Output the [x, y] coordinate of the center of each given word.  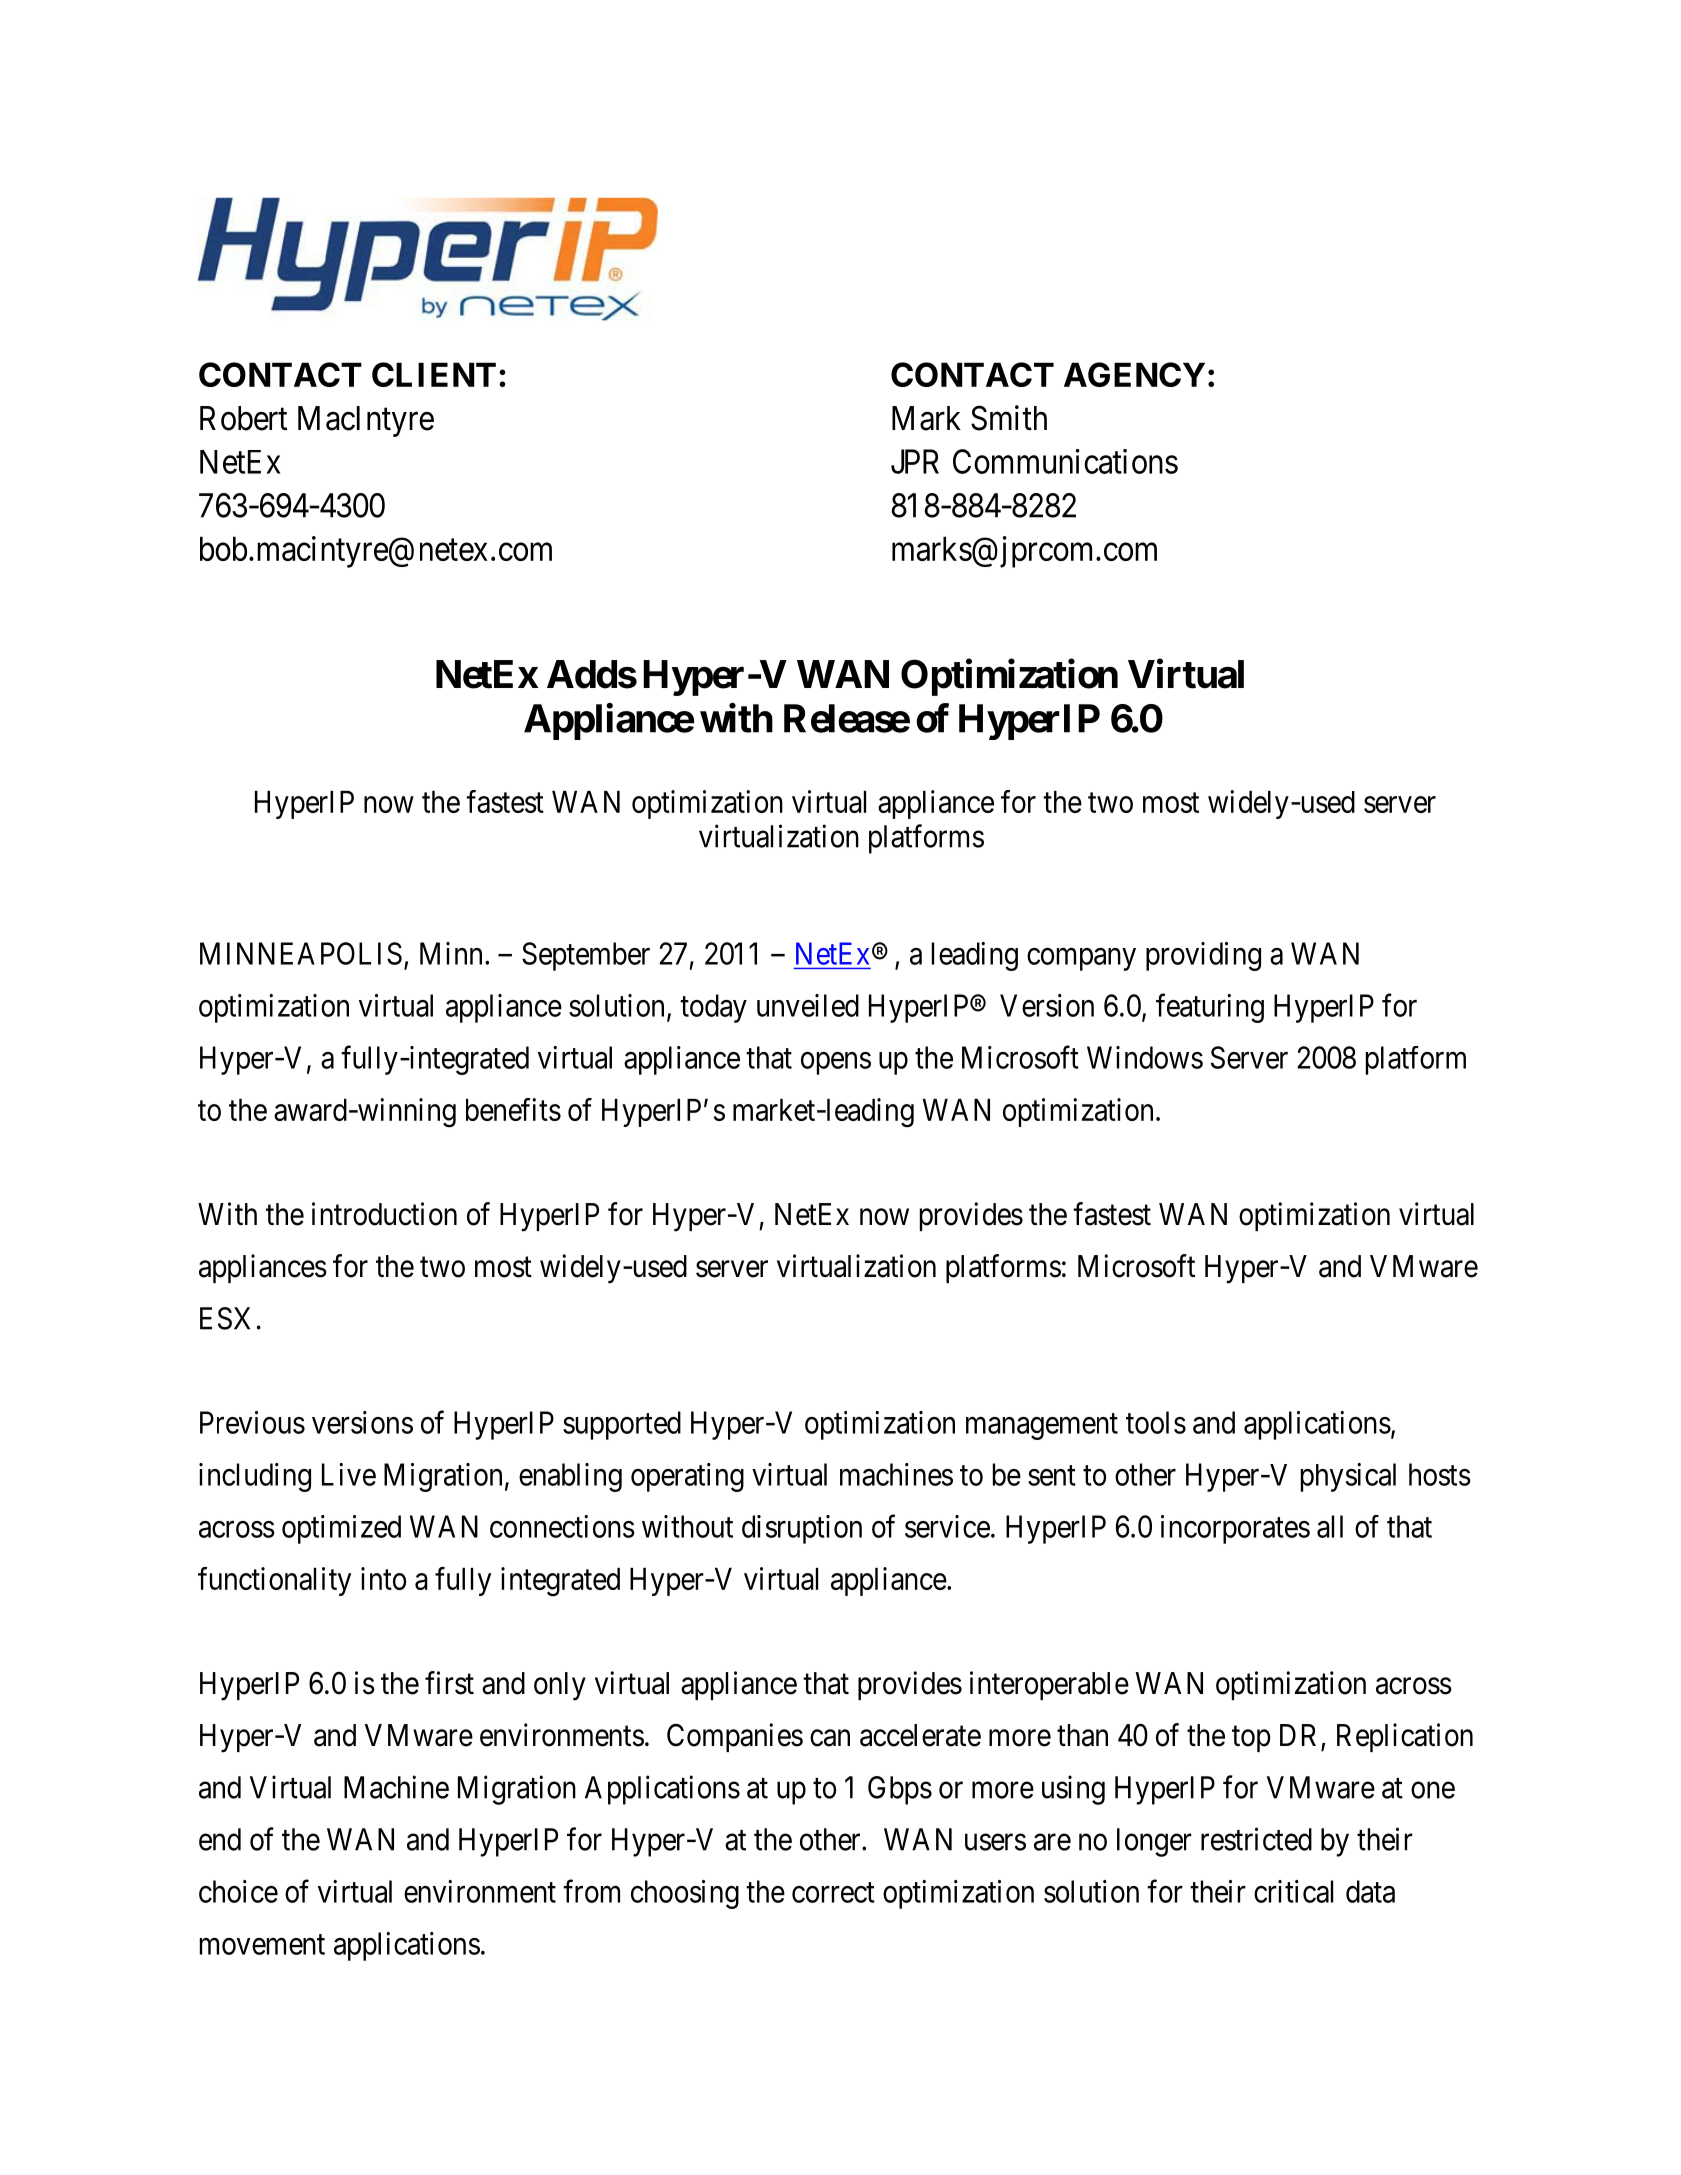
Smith [1009, 418]
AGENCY [1134, 374]
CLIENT [434, 374]
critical [1293, 1891]
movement [262, 1945]
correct [833, 1892]
